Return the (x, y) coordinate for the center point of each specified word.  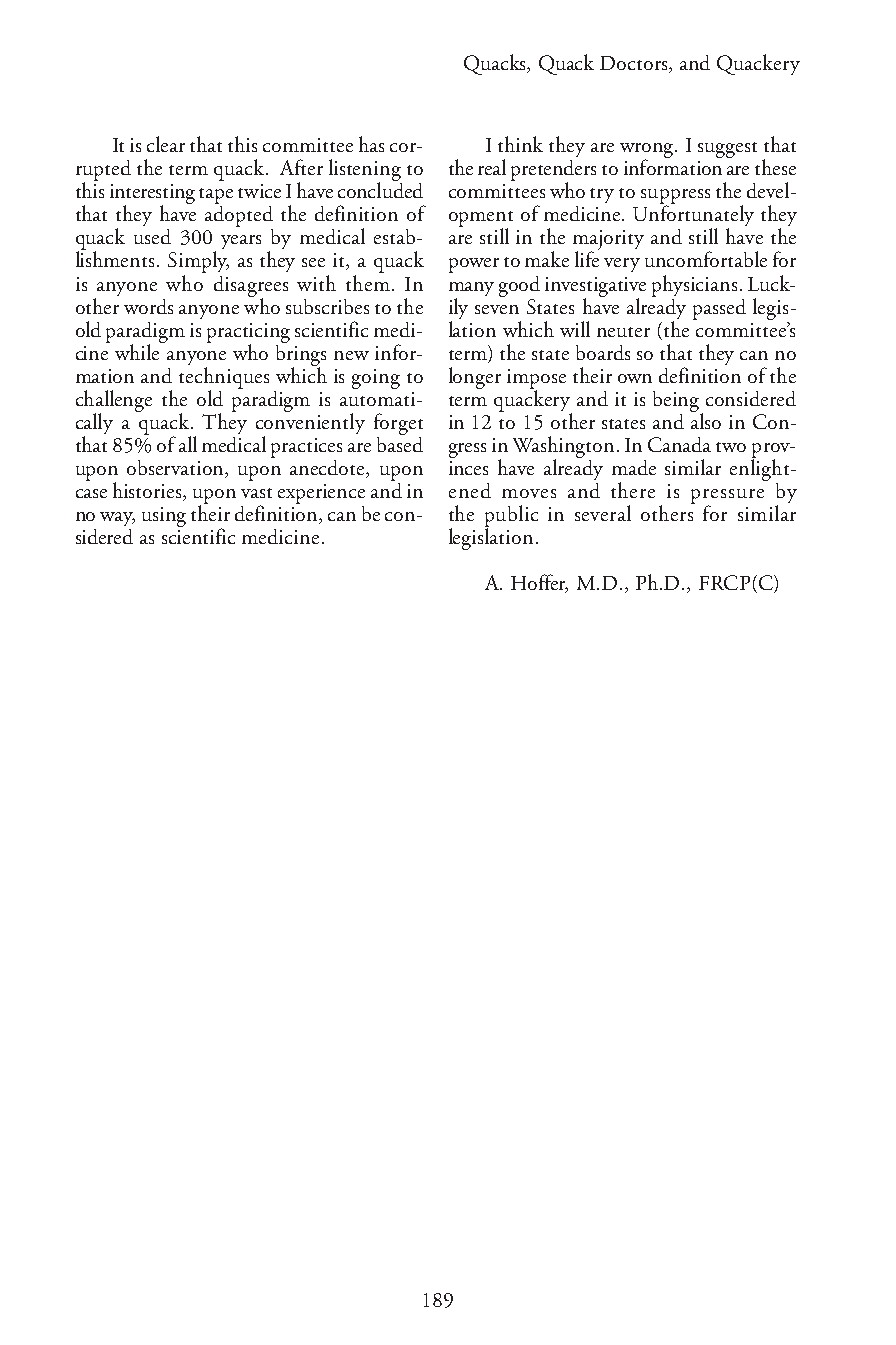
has (371, 144)
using (164, 517)
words (148, 306)
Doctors (635, 64)
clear (166, 144)
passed (719, 309)
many (471, 289)
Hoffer (539, 583)
